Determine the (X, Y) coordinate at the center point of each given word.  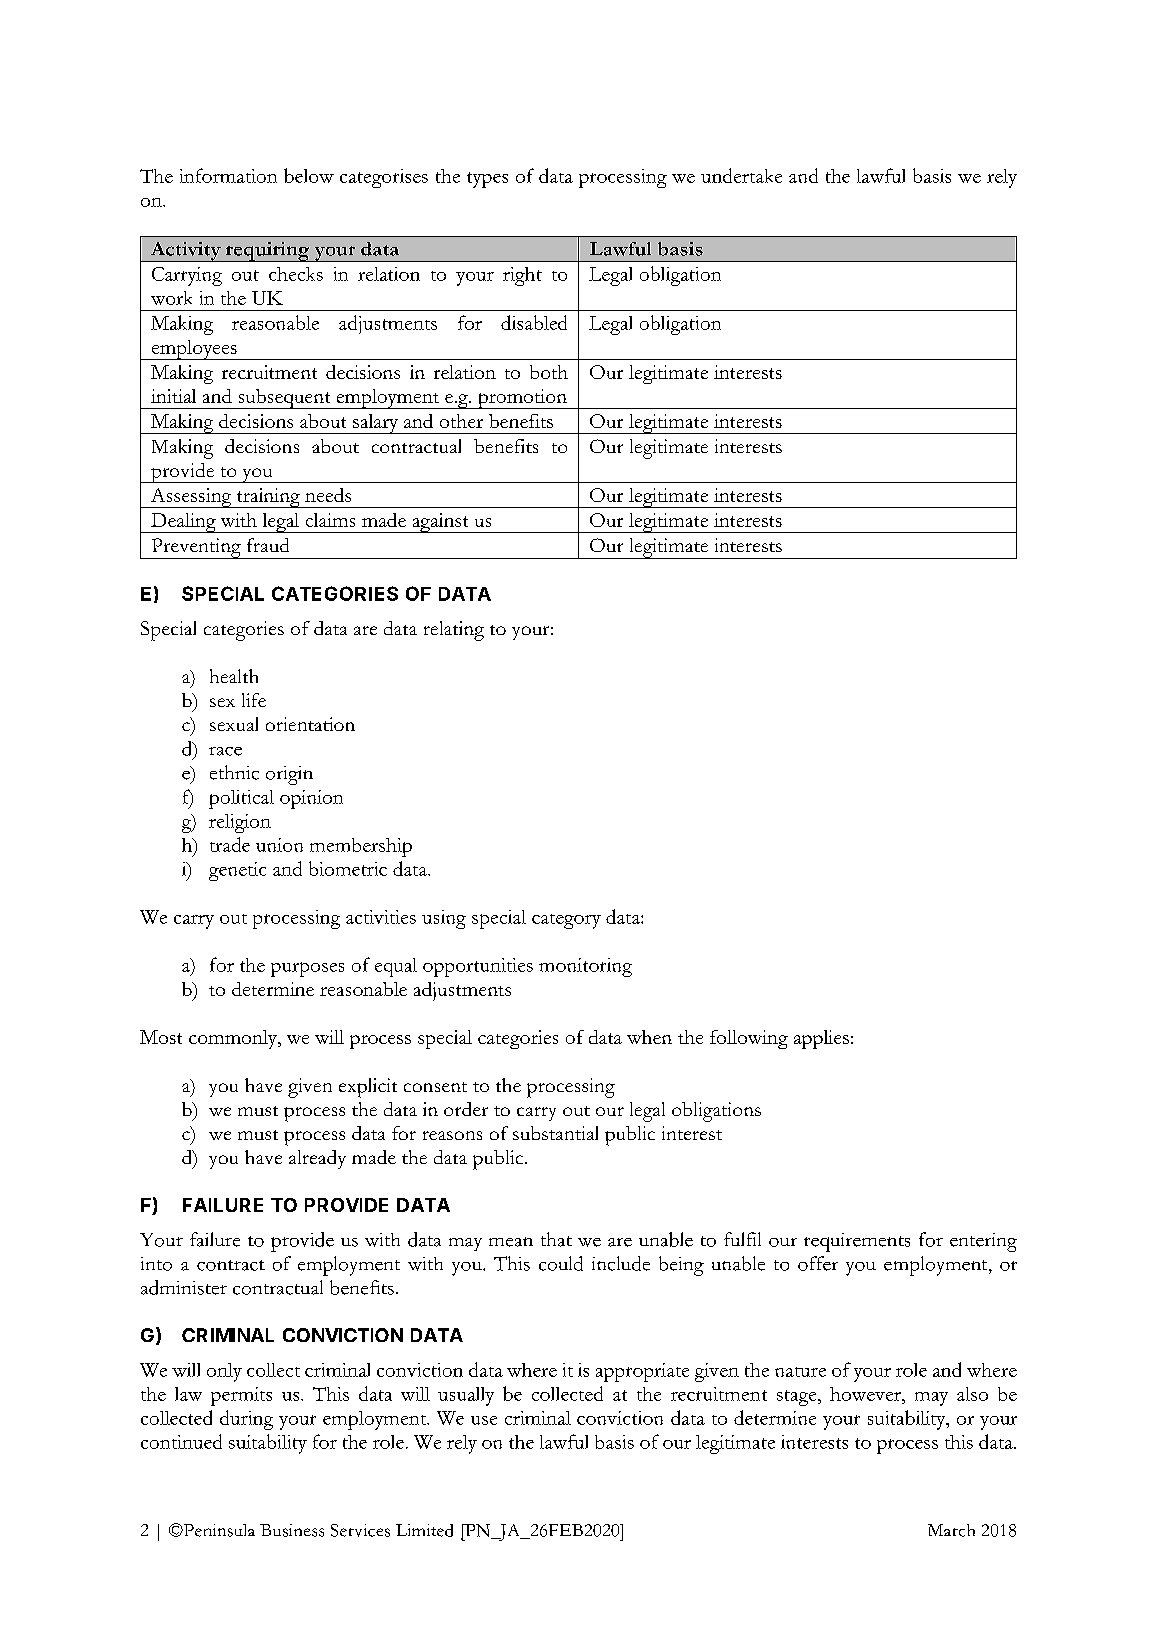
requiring (267, 252)
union (279, 845)
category (566, 921)
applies (821, 1039)
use (484, 1420)
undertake (741, 175)
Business (292, 1530)
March (951, 1530)
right (522, 276)
